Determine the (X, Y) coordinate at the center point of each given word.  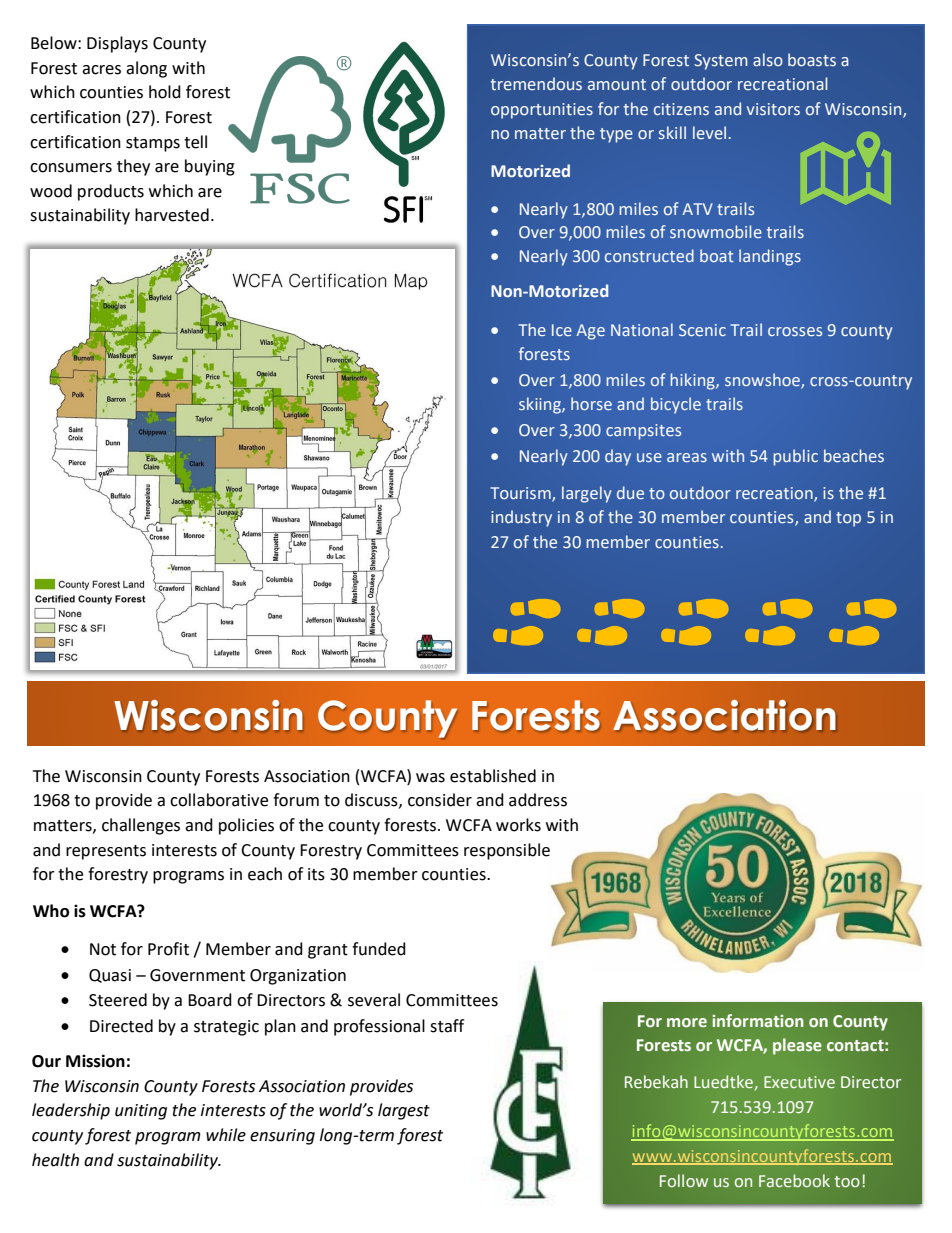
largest (404, 1111)
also (768, 60)
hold (165, 92)
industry (521, 518)
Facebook (794, 1180)
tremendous (536, 84)
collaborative (219, 800)
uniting (141, 1112)
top (848, 519)
